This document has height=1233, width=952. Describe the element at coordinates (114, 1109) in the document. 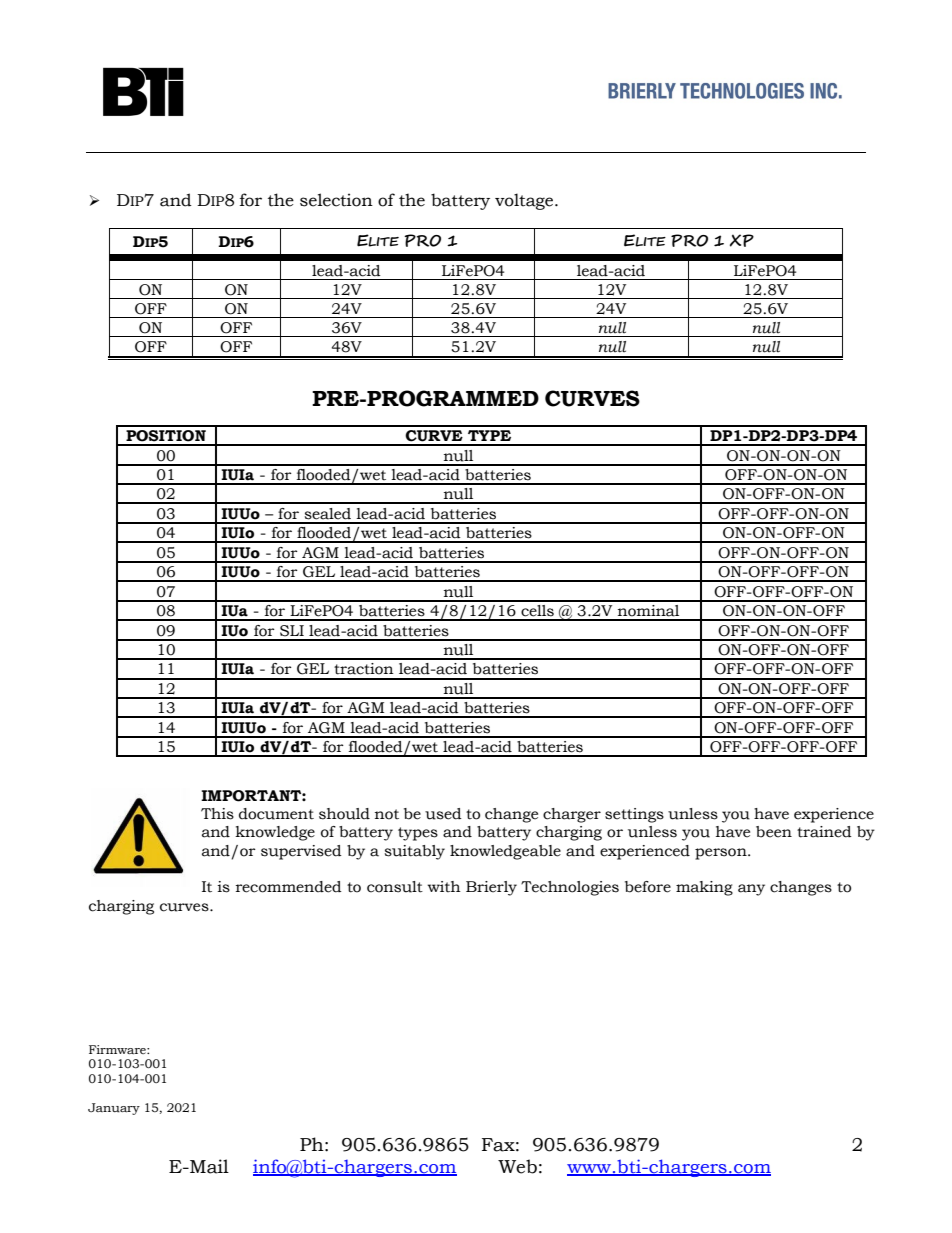

I see `January` at that location.
